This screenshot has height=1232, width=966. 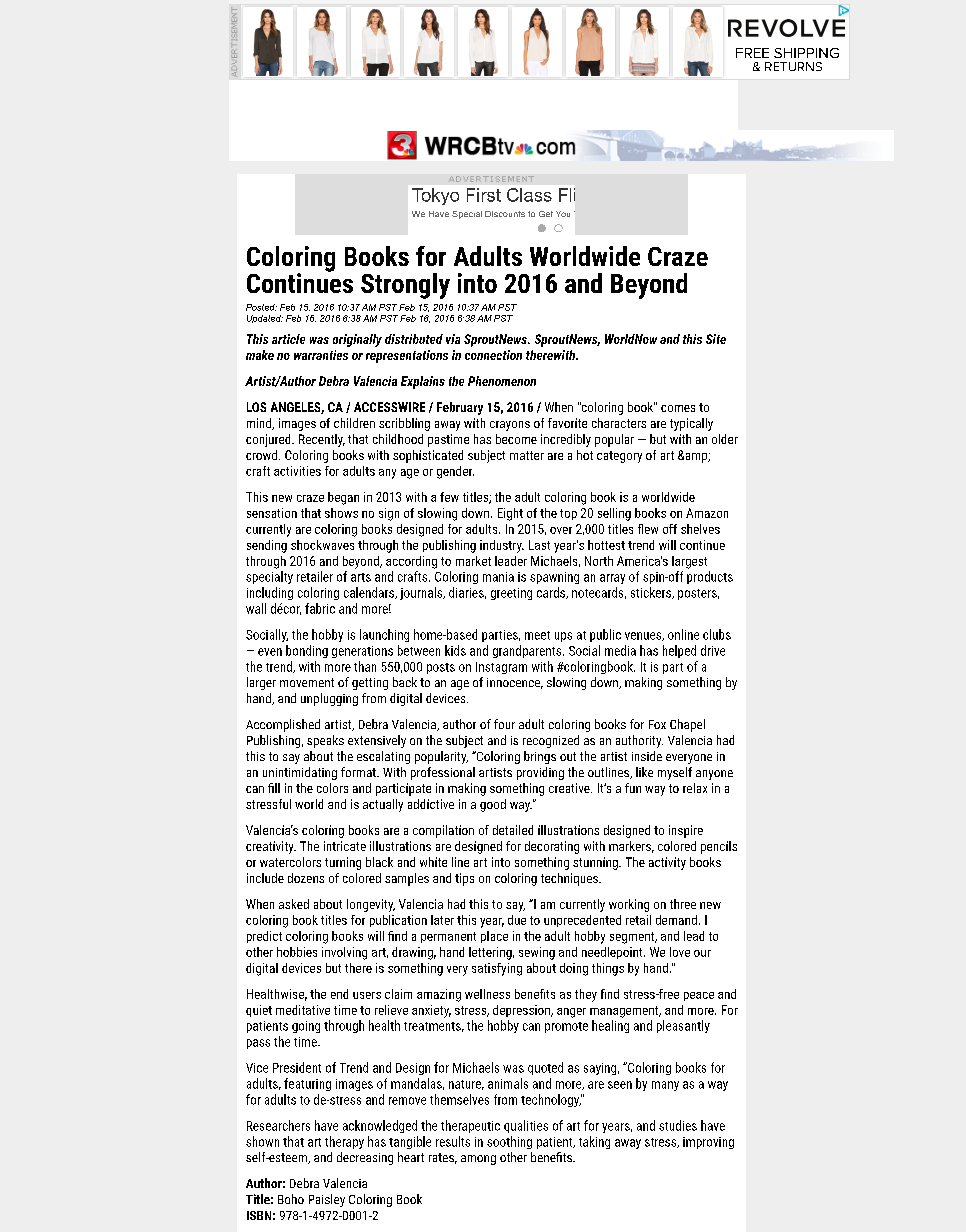 I want to click on therapy, so click(x=344, y=1142).
